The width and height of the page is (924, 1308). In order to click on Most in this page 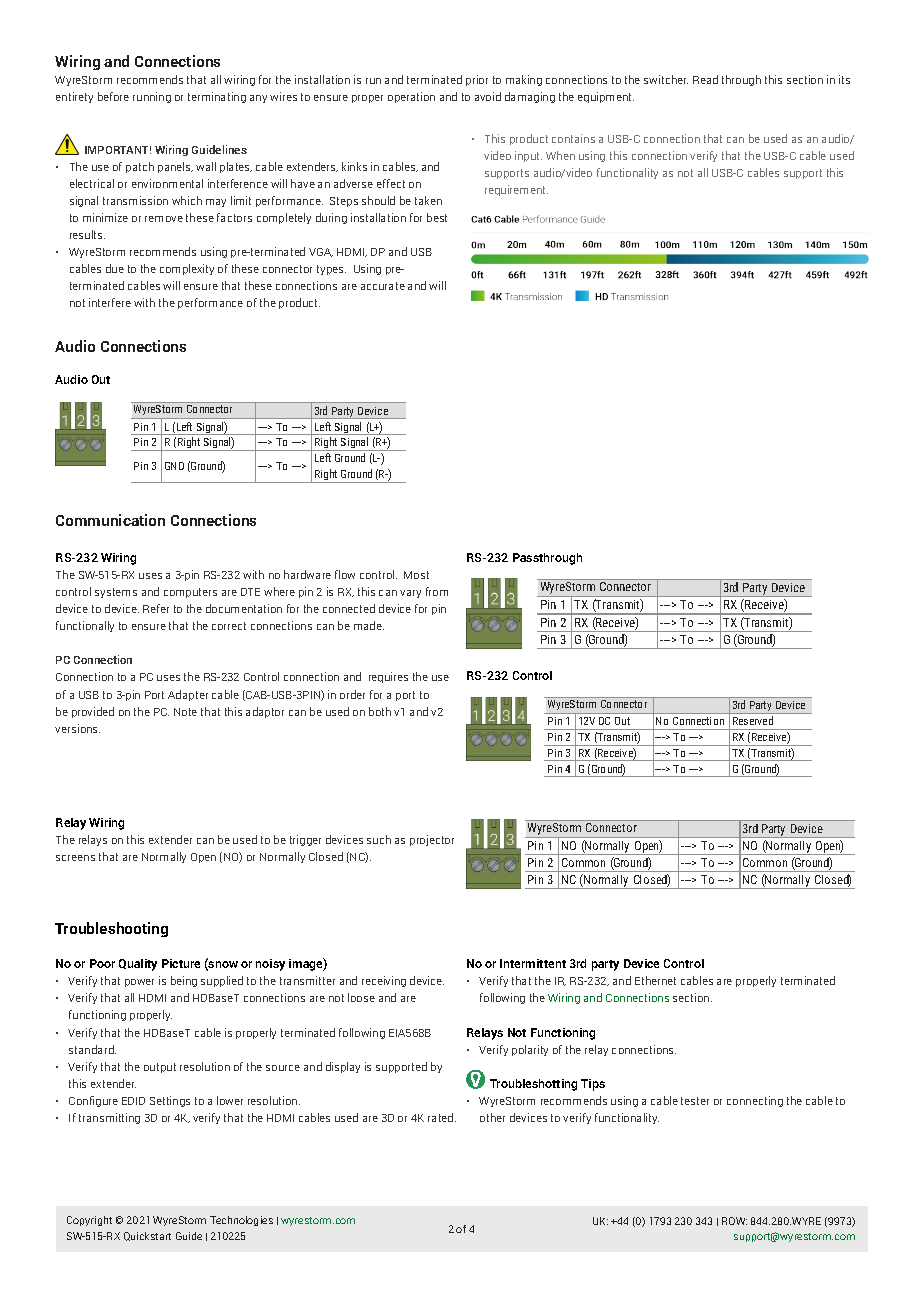, I will do `click(416, 575)`.
